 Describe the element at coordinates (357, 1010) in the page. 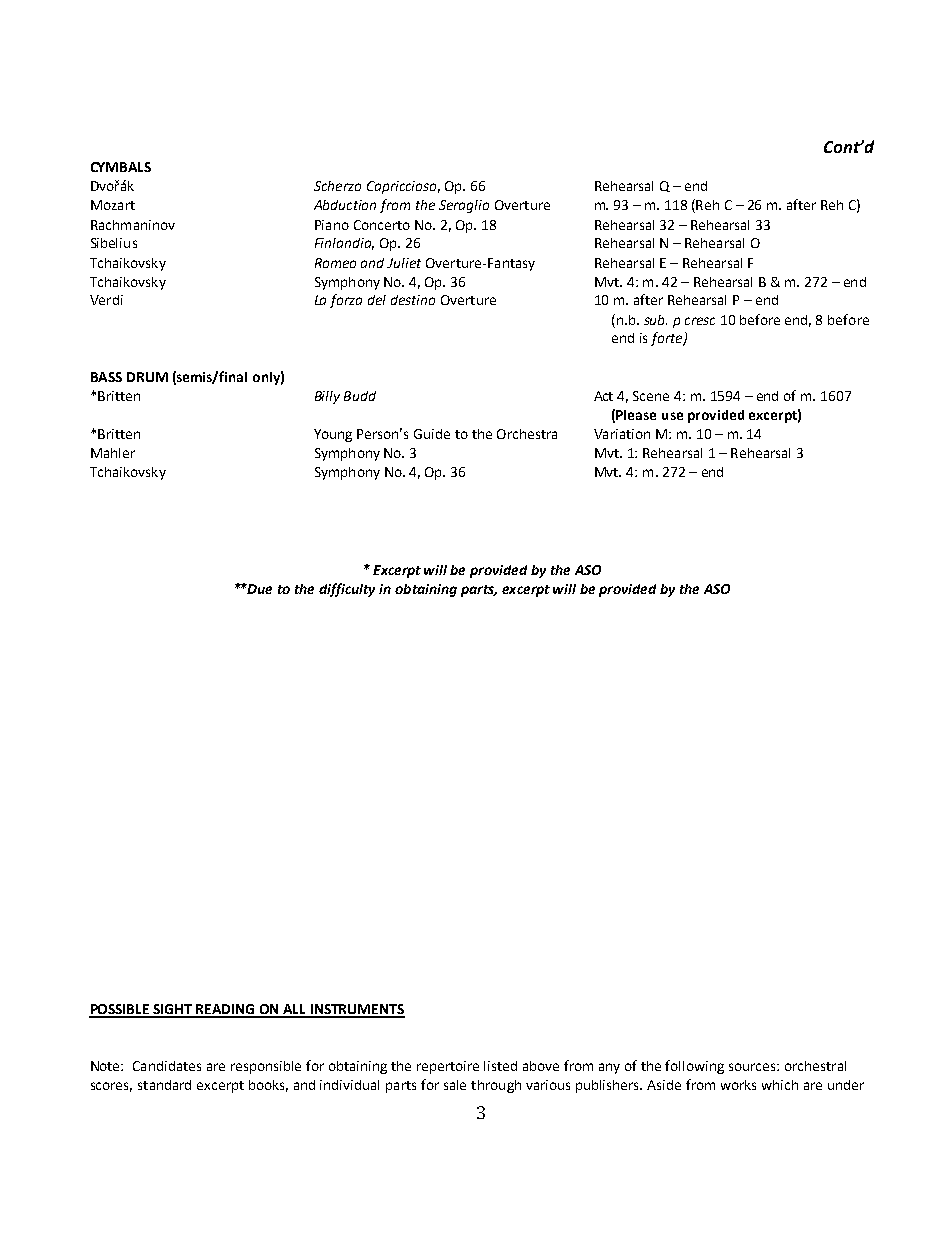

I see `INSTRUMENTS` at that location.
